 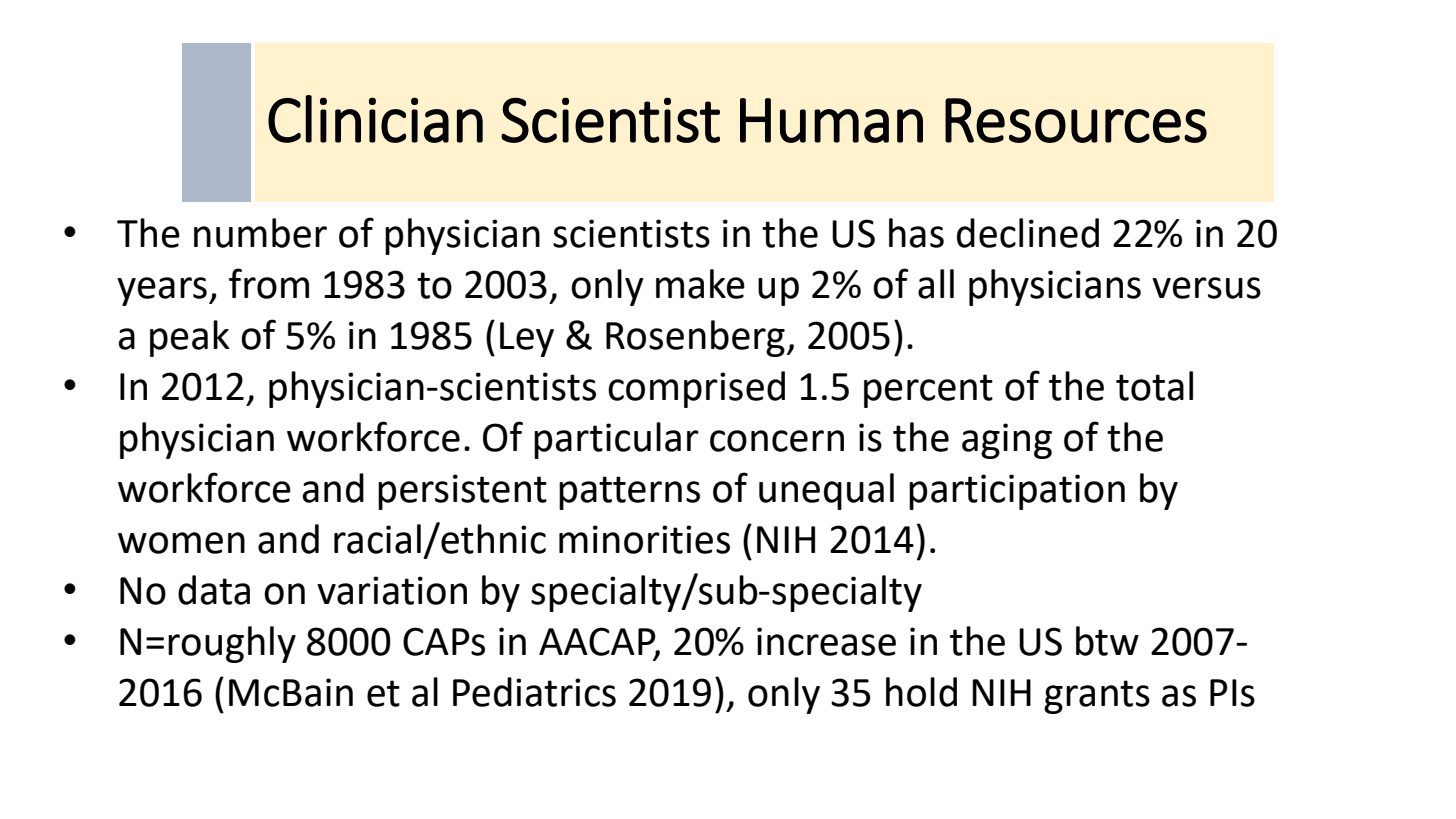 What do you see at coordinates (1206, 288) in the document?
I see `versus` at bounding box center [1206, 288].
